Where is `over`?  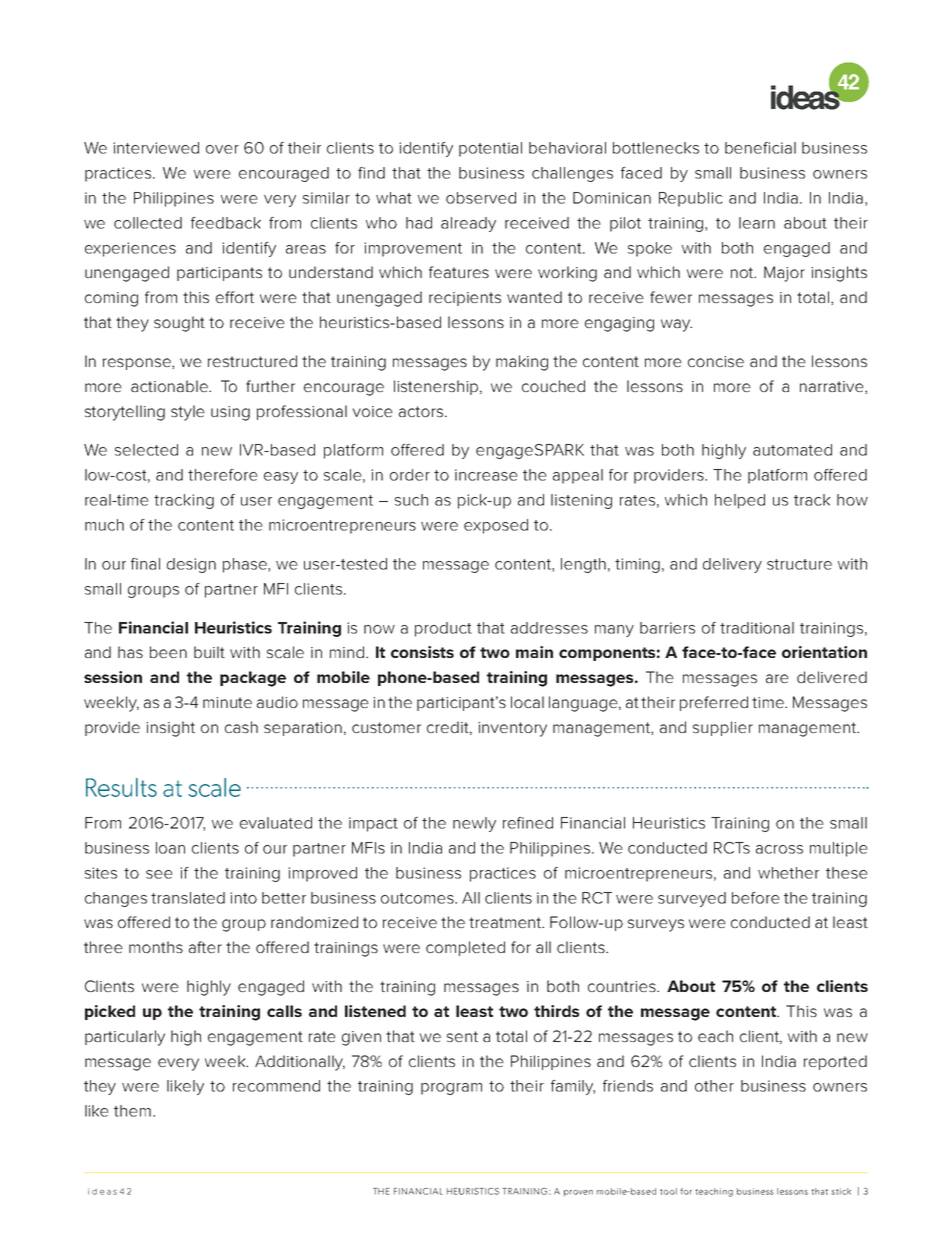
over is located at coordinates (222, 149).
